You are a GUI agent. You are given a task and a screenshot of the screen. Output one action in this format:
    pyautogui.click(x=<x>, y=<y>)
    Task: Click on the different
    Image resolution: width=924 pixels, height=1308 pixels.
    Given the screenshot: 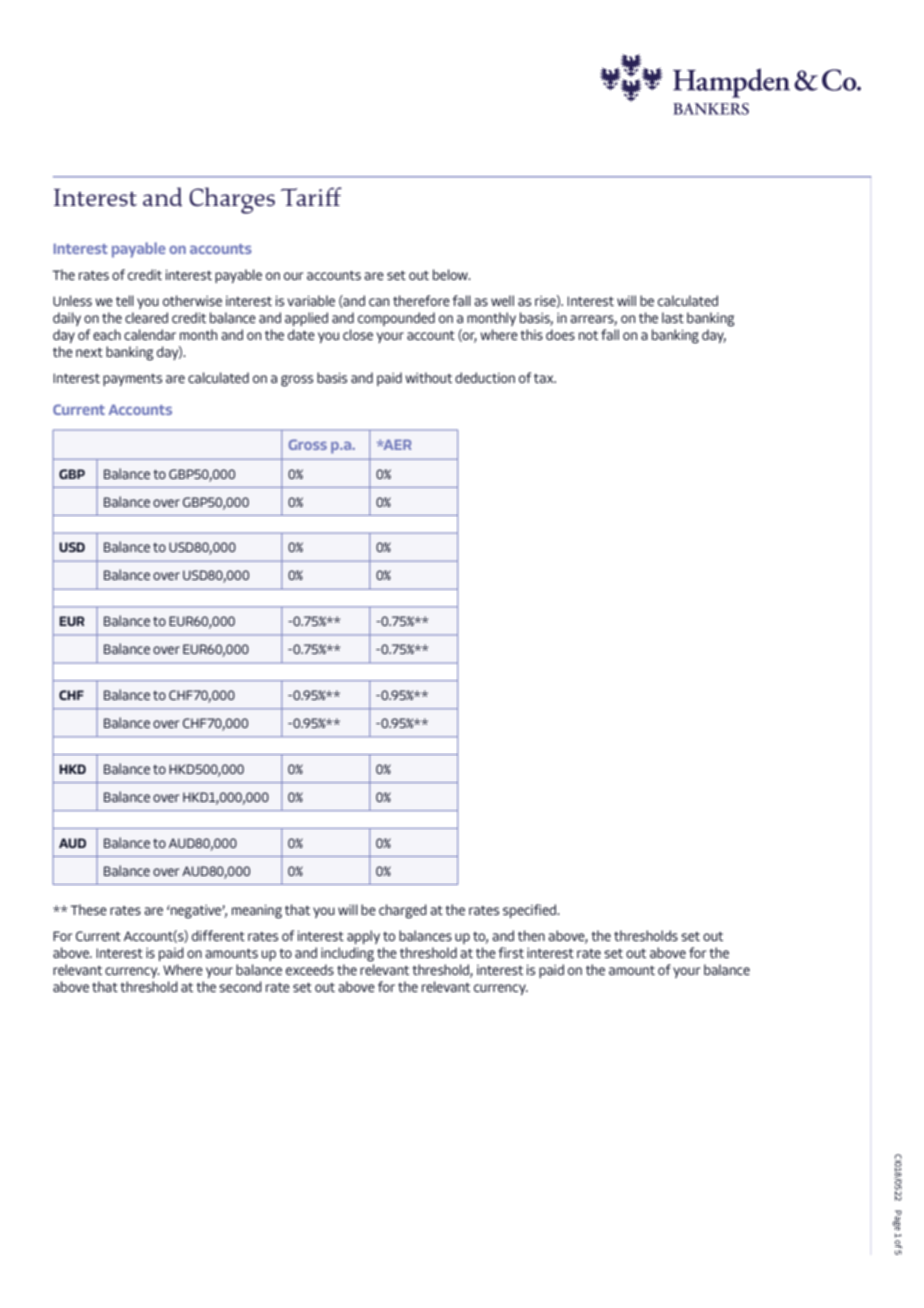 What is the action you would take?
    pyautogui.click(x=218, y=935)
